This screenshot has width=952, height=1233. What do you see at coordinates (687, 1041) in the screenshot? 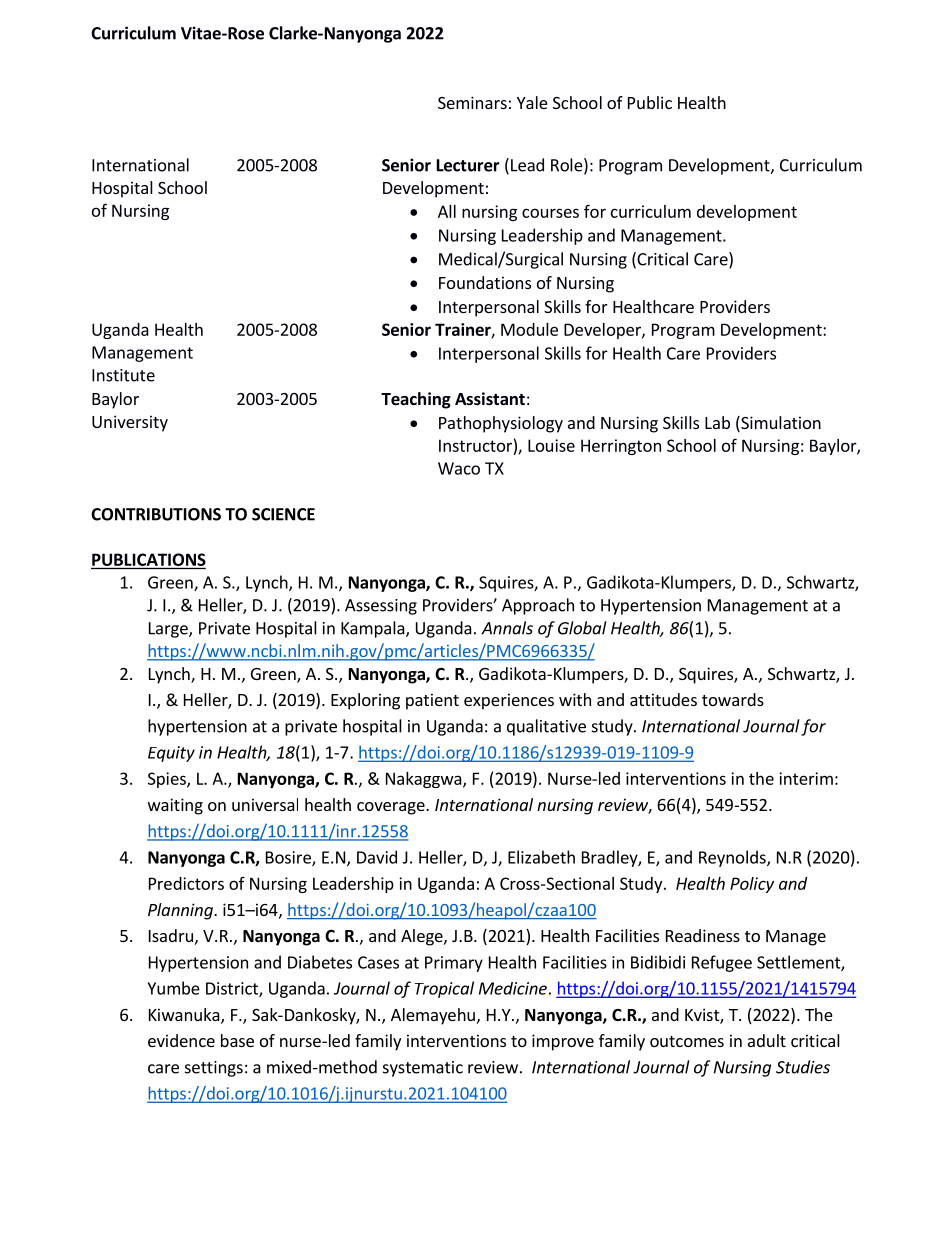
I see `outcomes` at bounding box center [687, 1041].
